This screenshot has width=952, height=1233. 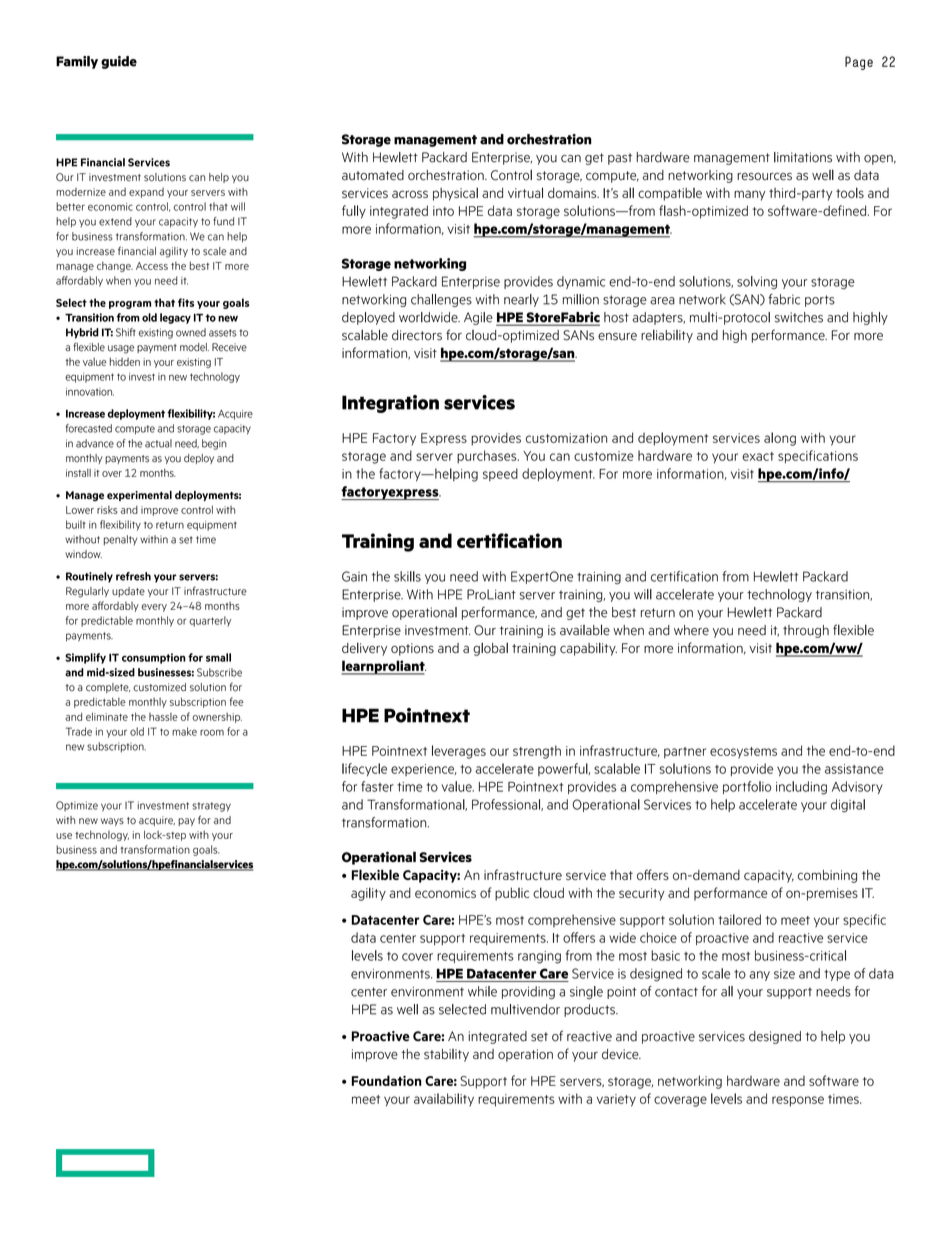 What do you see at coordinates (446, 1055) in the screenshot?
I see `stability` at bounding box center [446, 1055].
